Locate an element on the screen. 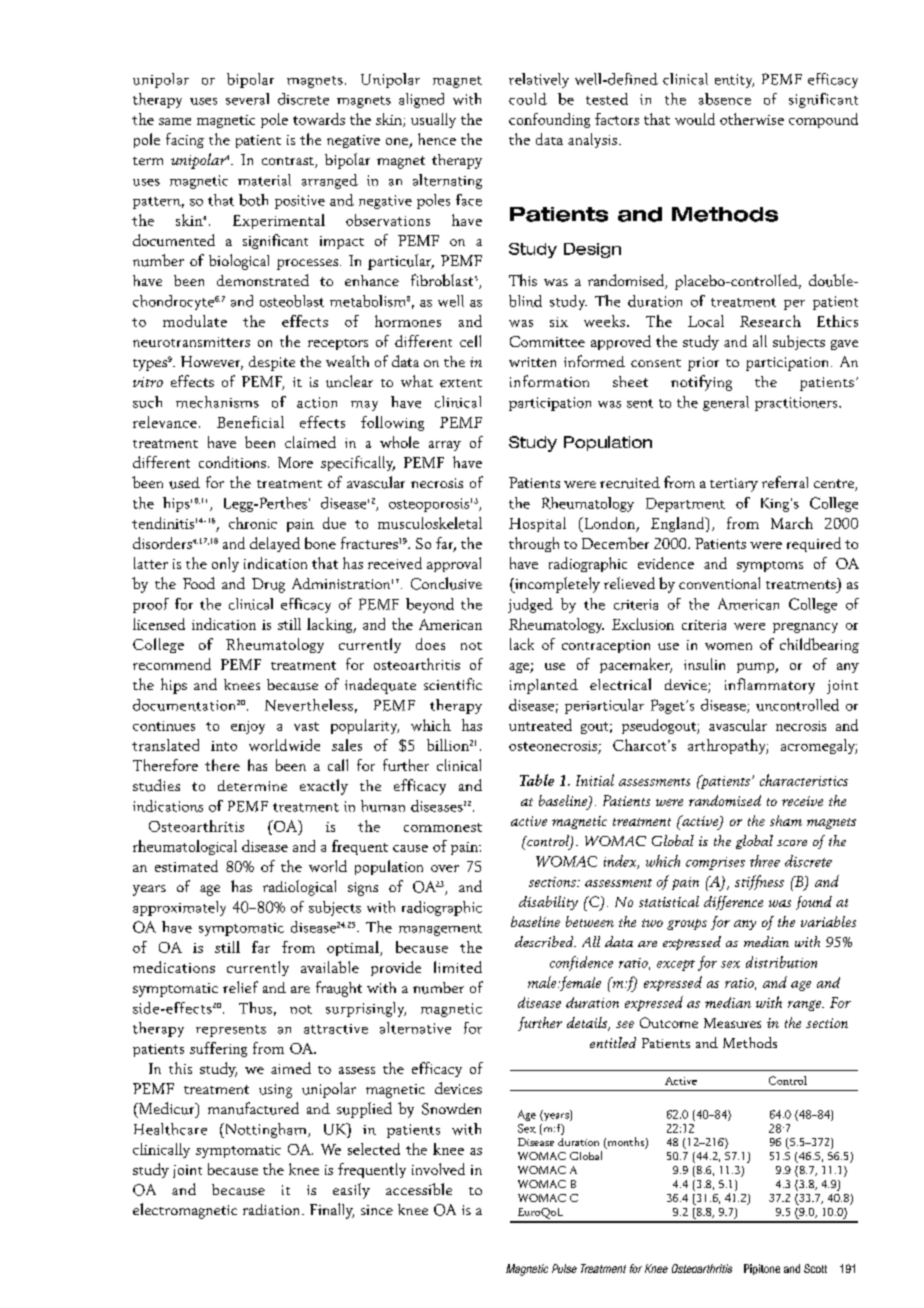  several is located at coordinates (247, 99).
